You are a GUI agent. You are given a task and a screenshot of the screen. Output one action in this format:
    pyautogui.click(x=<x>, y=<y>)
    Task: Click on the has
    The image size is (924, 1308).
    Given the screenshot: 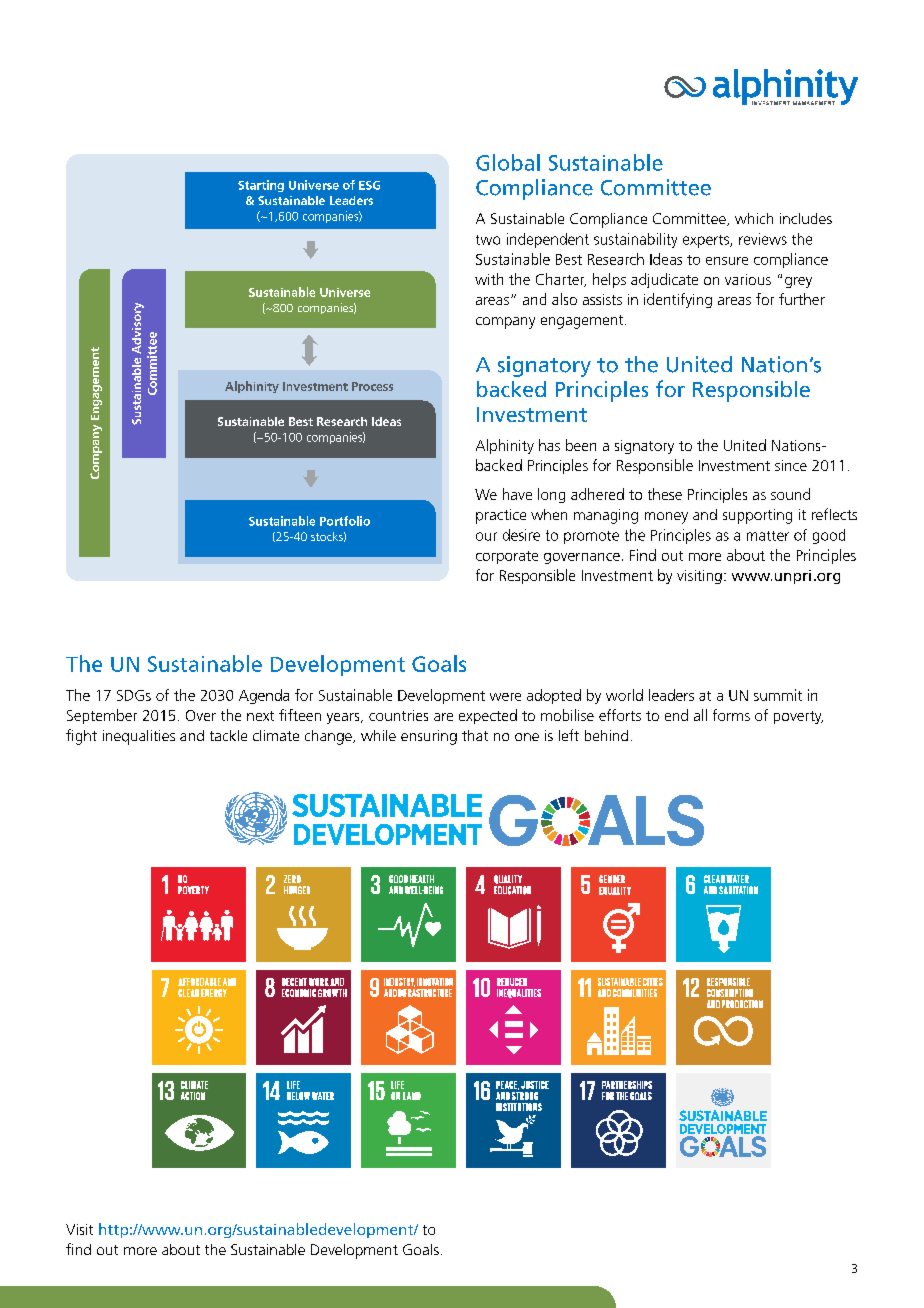 What is the action you would take?
    pyautogui.click(x=549, y=445)
